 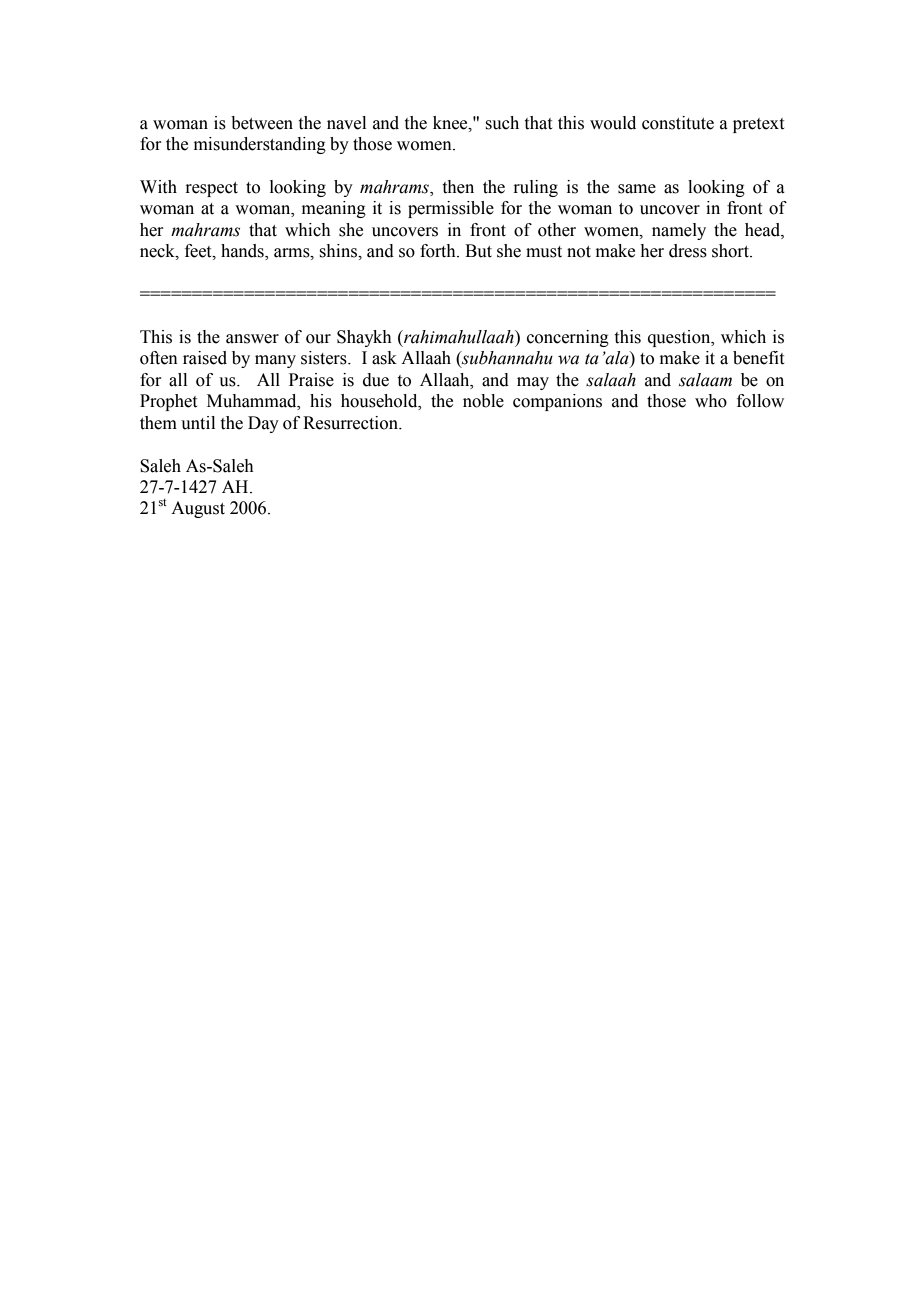 What do you see at coordinates (352, 423) in the page?
I see `Resurrection` at bounding box center [352, 423].
